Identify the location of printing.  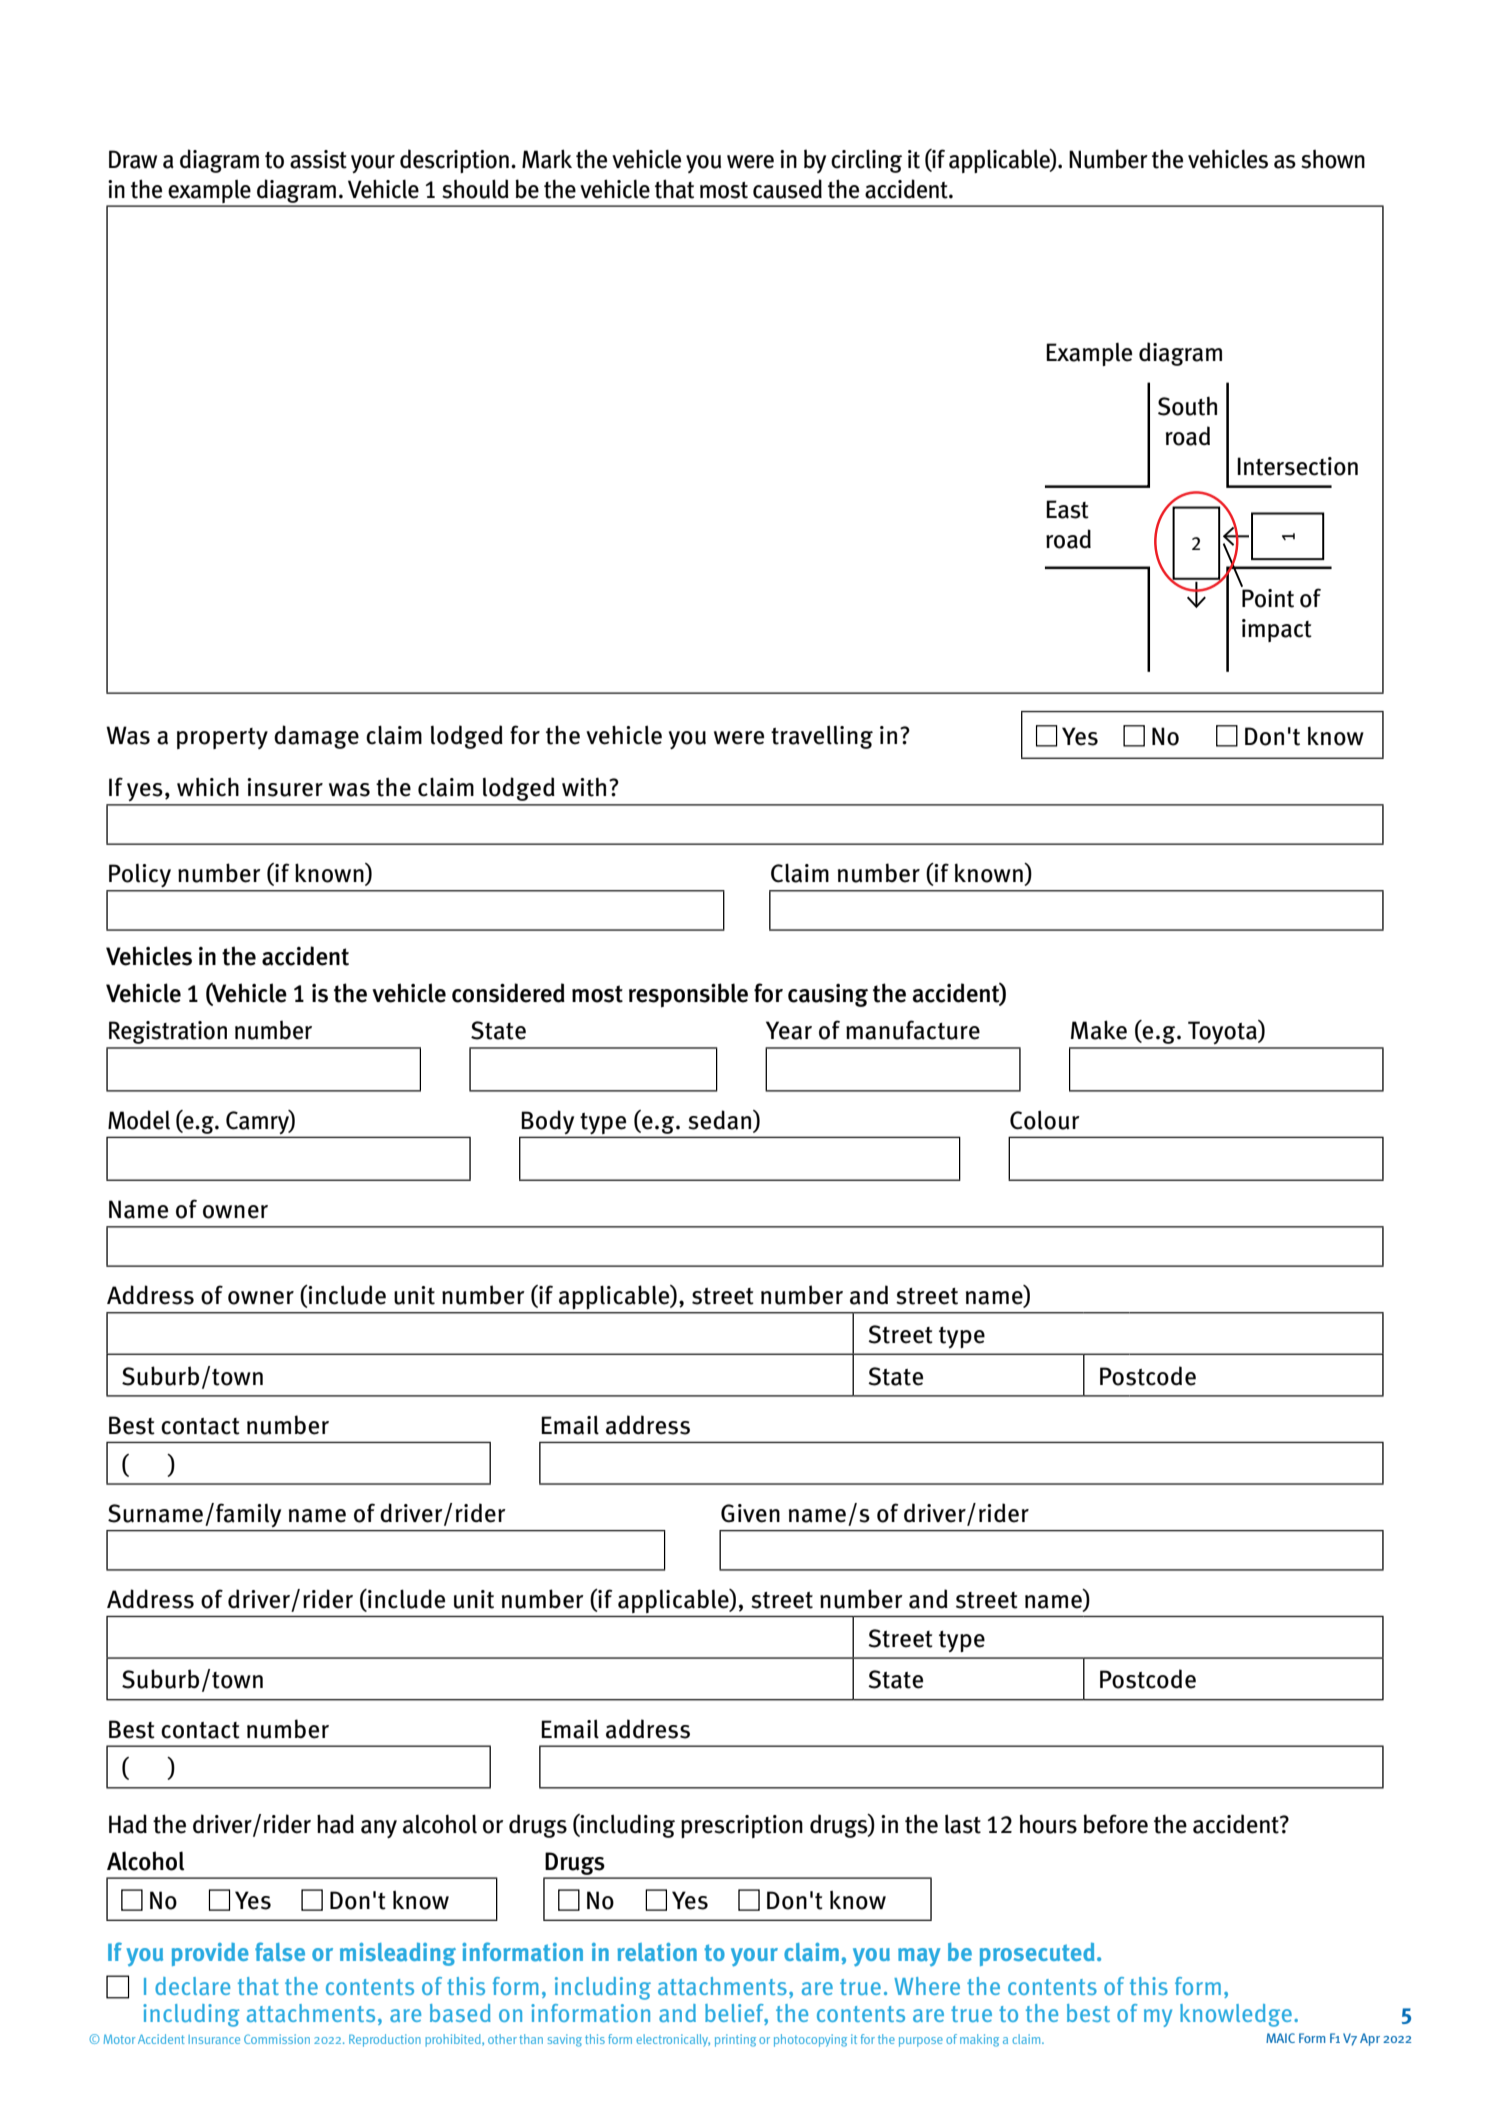
(735, 2040).
